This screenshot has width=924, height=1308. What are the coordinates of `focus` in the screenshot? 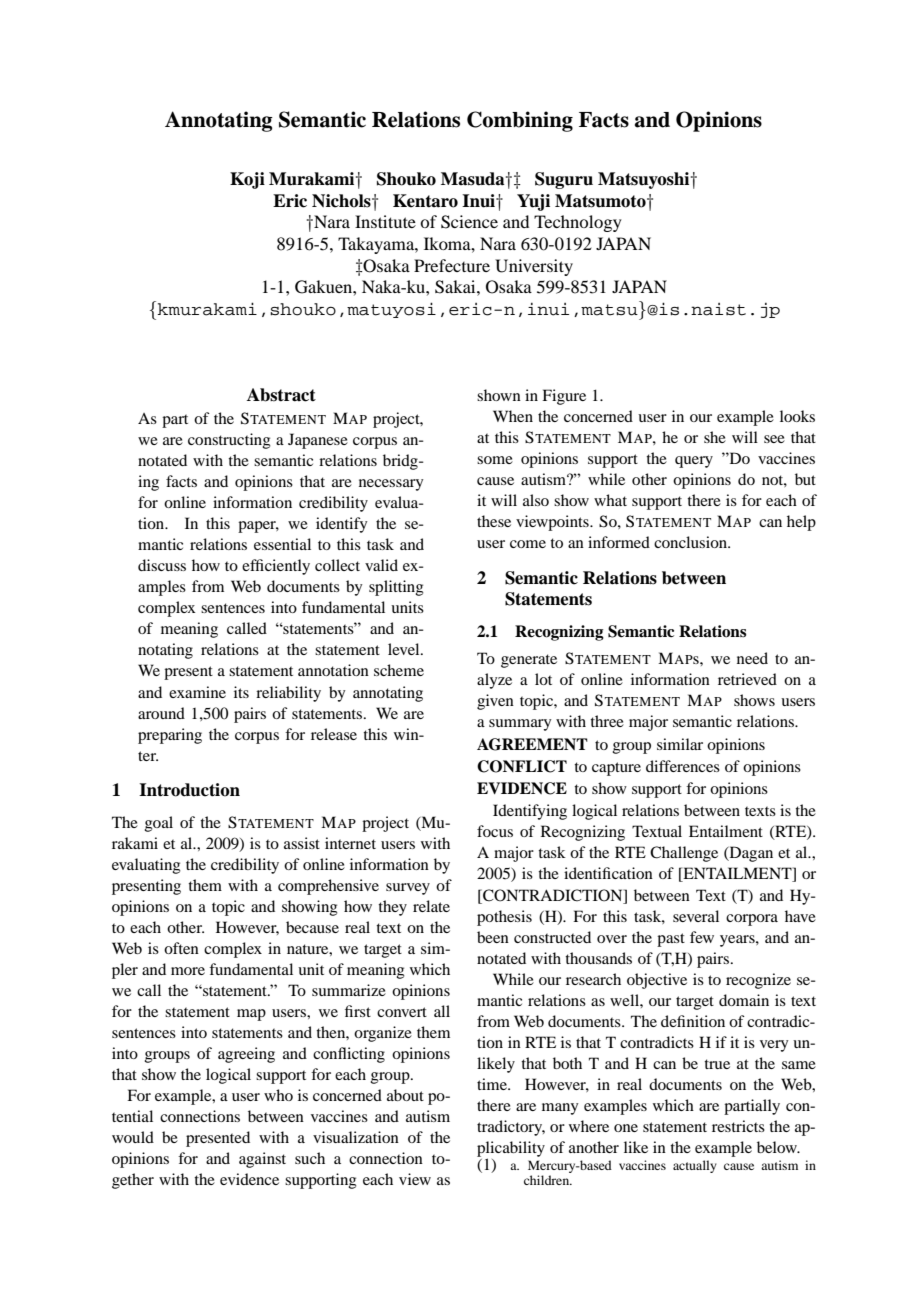 It's located at (495, 831).
